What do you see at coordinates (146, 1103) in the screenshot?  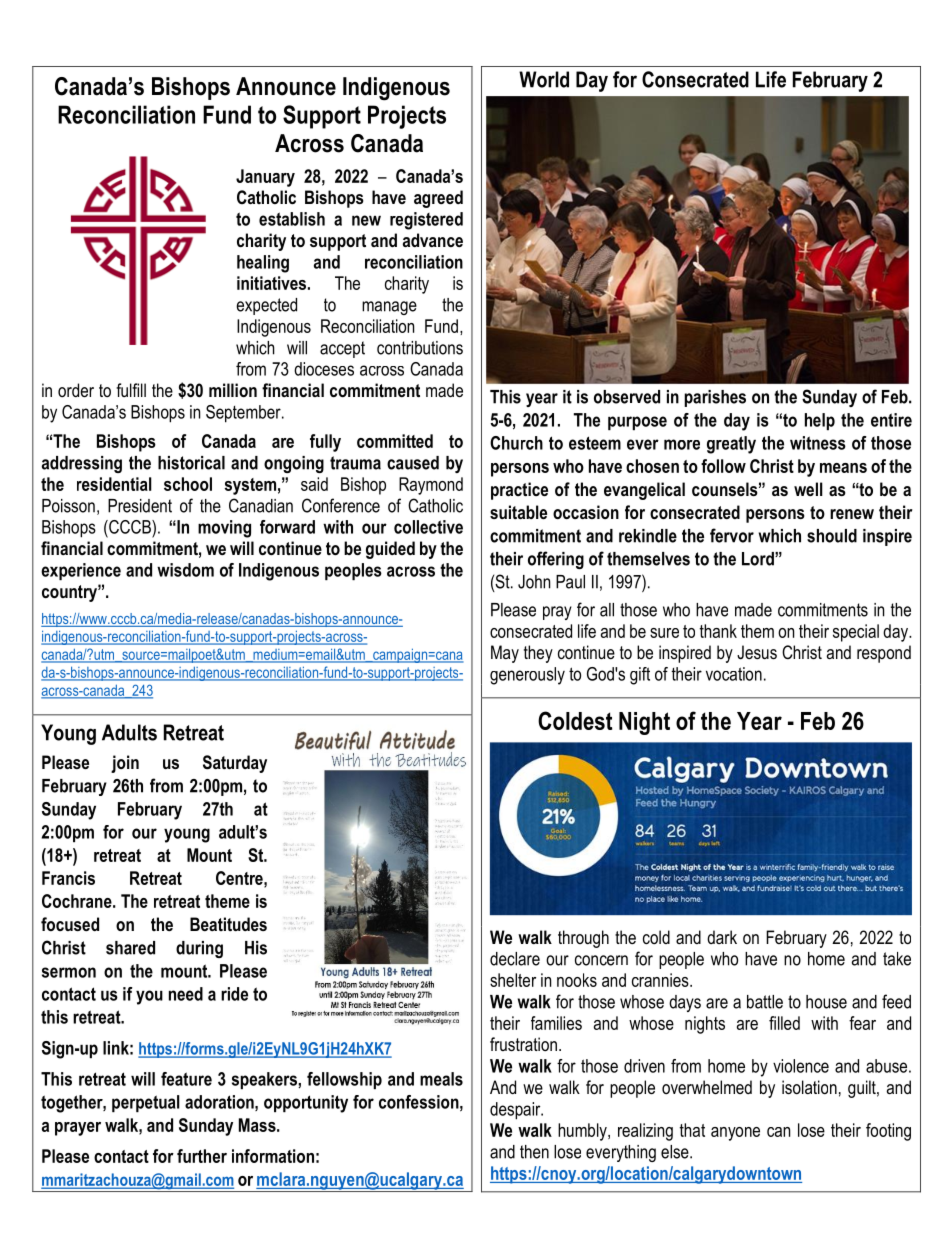 I see `perpetual` at bounding box center [146, 1103].
